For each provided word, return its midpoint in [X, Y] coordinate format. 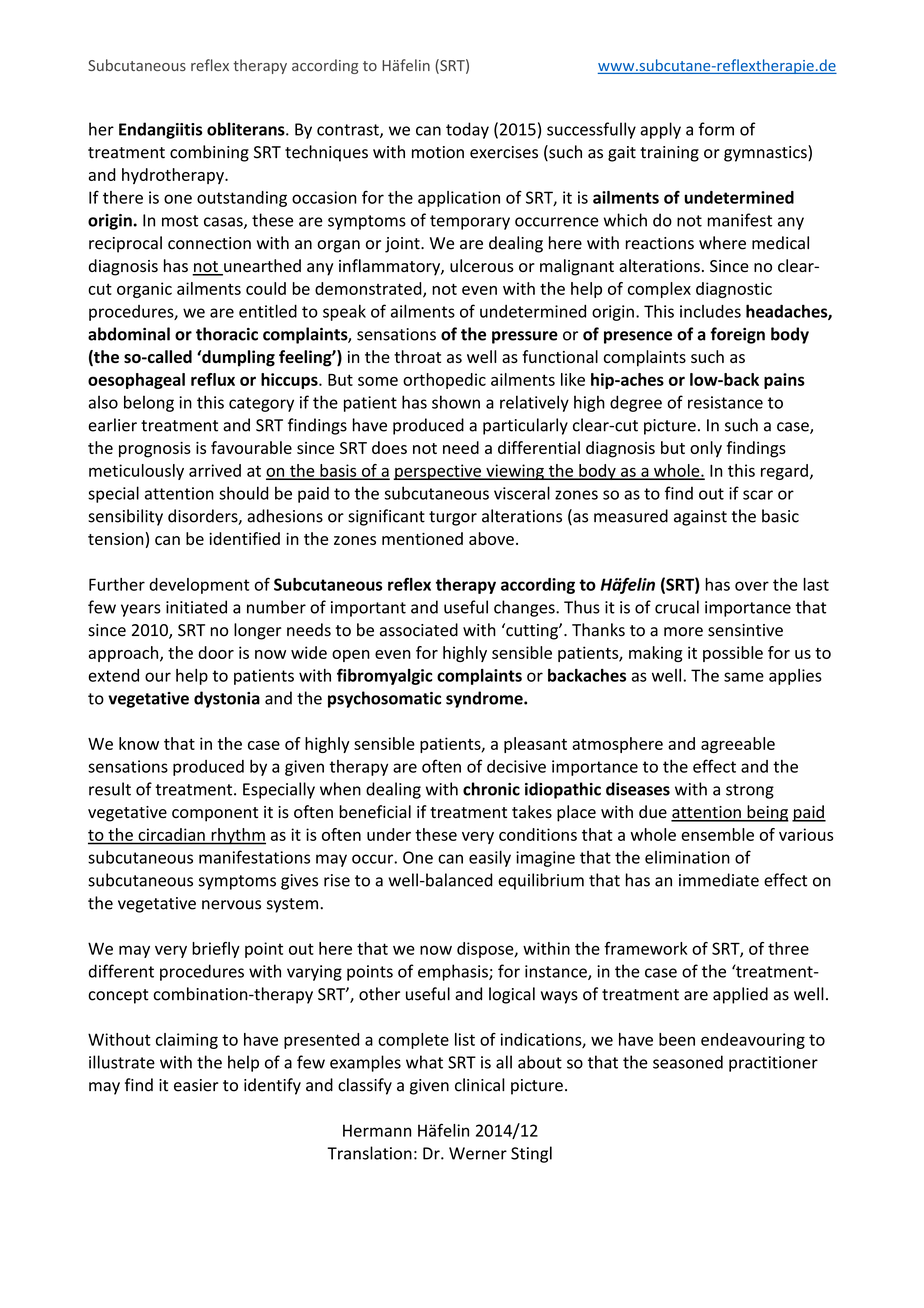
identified [244, 538]
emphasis [454, 972]
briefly [216, 950]
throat [417, 356]
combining [209, 153]
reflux [213, 379]
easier [196, 1085]
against [700, 518]
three [788, 948]
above [491, 538]
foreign [737, 335]
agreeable [738, 745]
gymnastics [766, 153]
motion [438, 152]
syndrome [485, 699]
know [139, 743]
